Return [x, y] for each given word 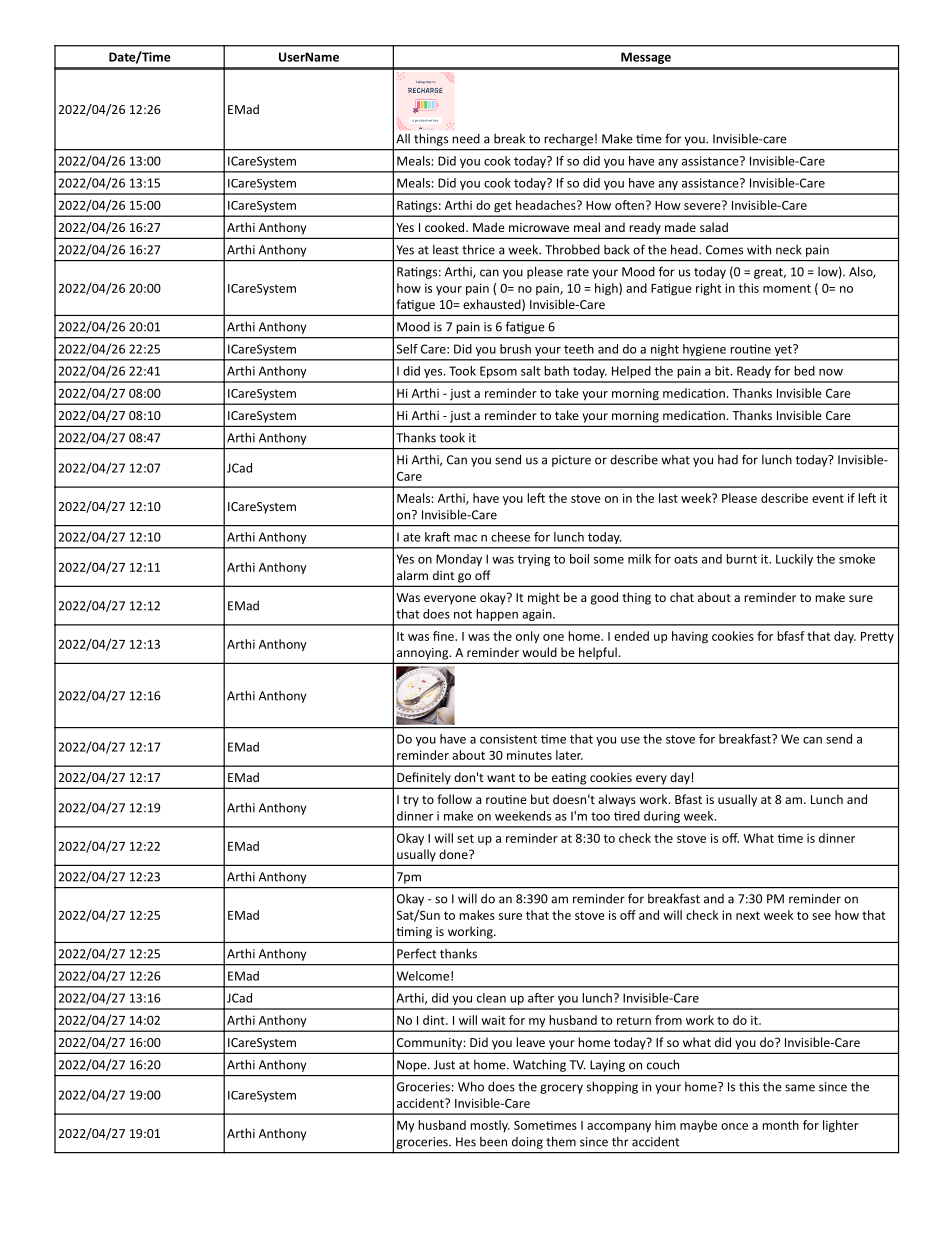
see [821, 916]
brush [515, 349]
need [466, 139]
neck [789, 250]
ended [631, 636]
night [665, 350]
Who [471, 1086]
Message [646, 58]
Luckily [794, 560]
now [831, 372]
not [463, 614]
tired [627, 816]
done [454, 854]
